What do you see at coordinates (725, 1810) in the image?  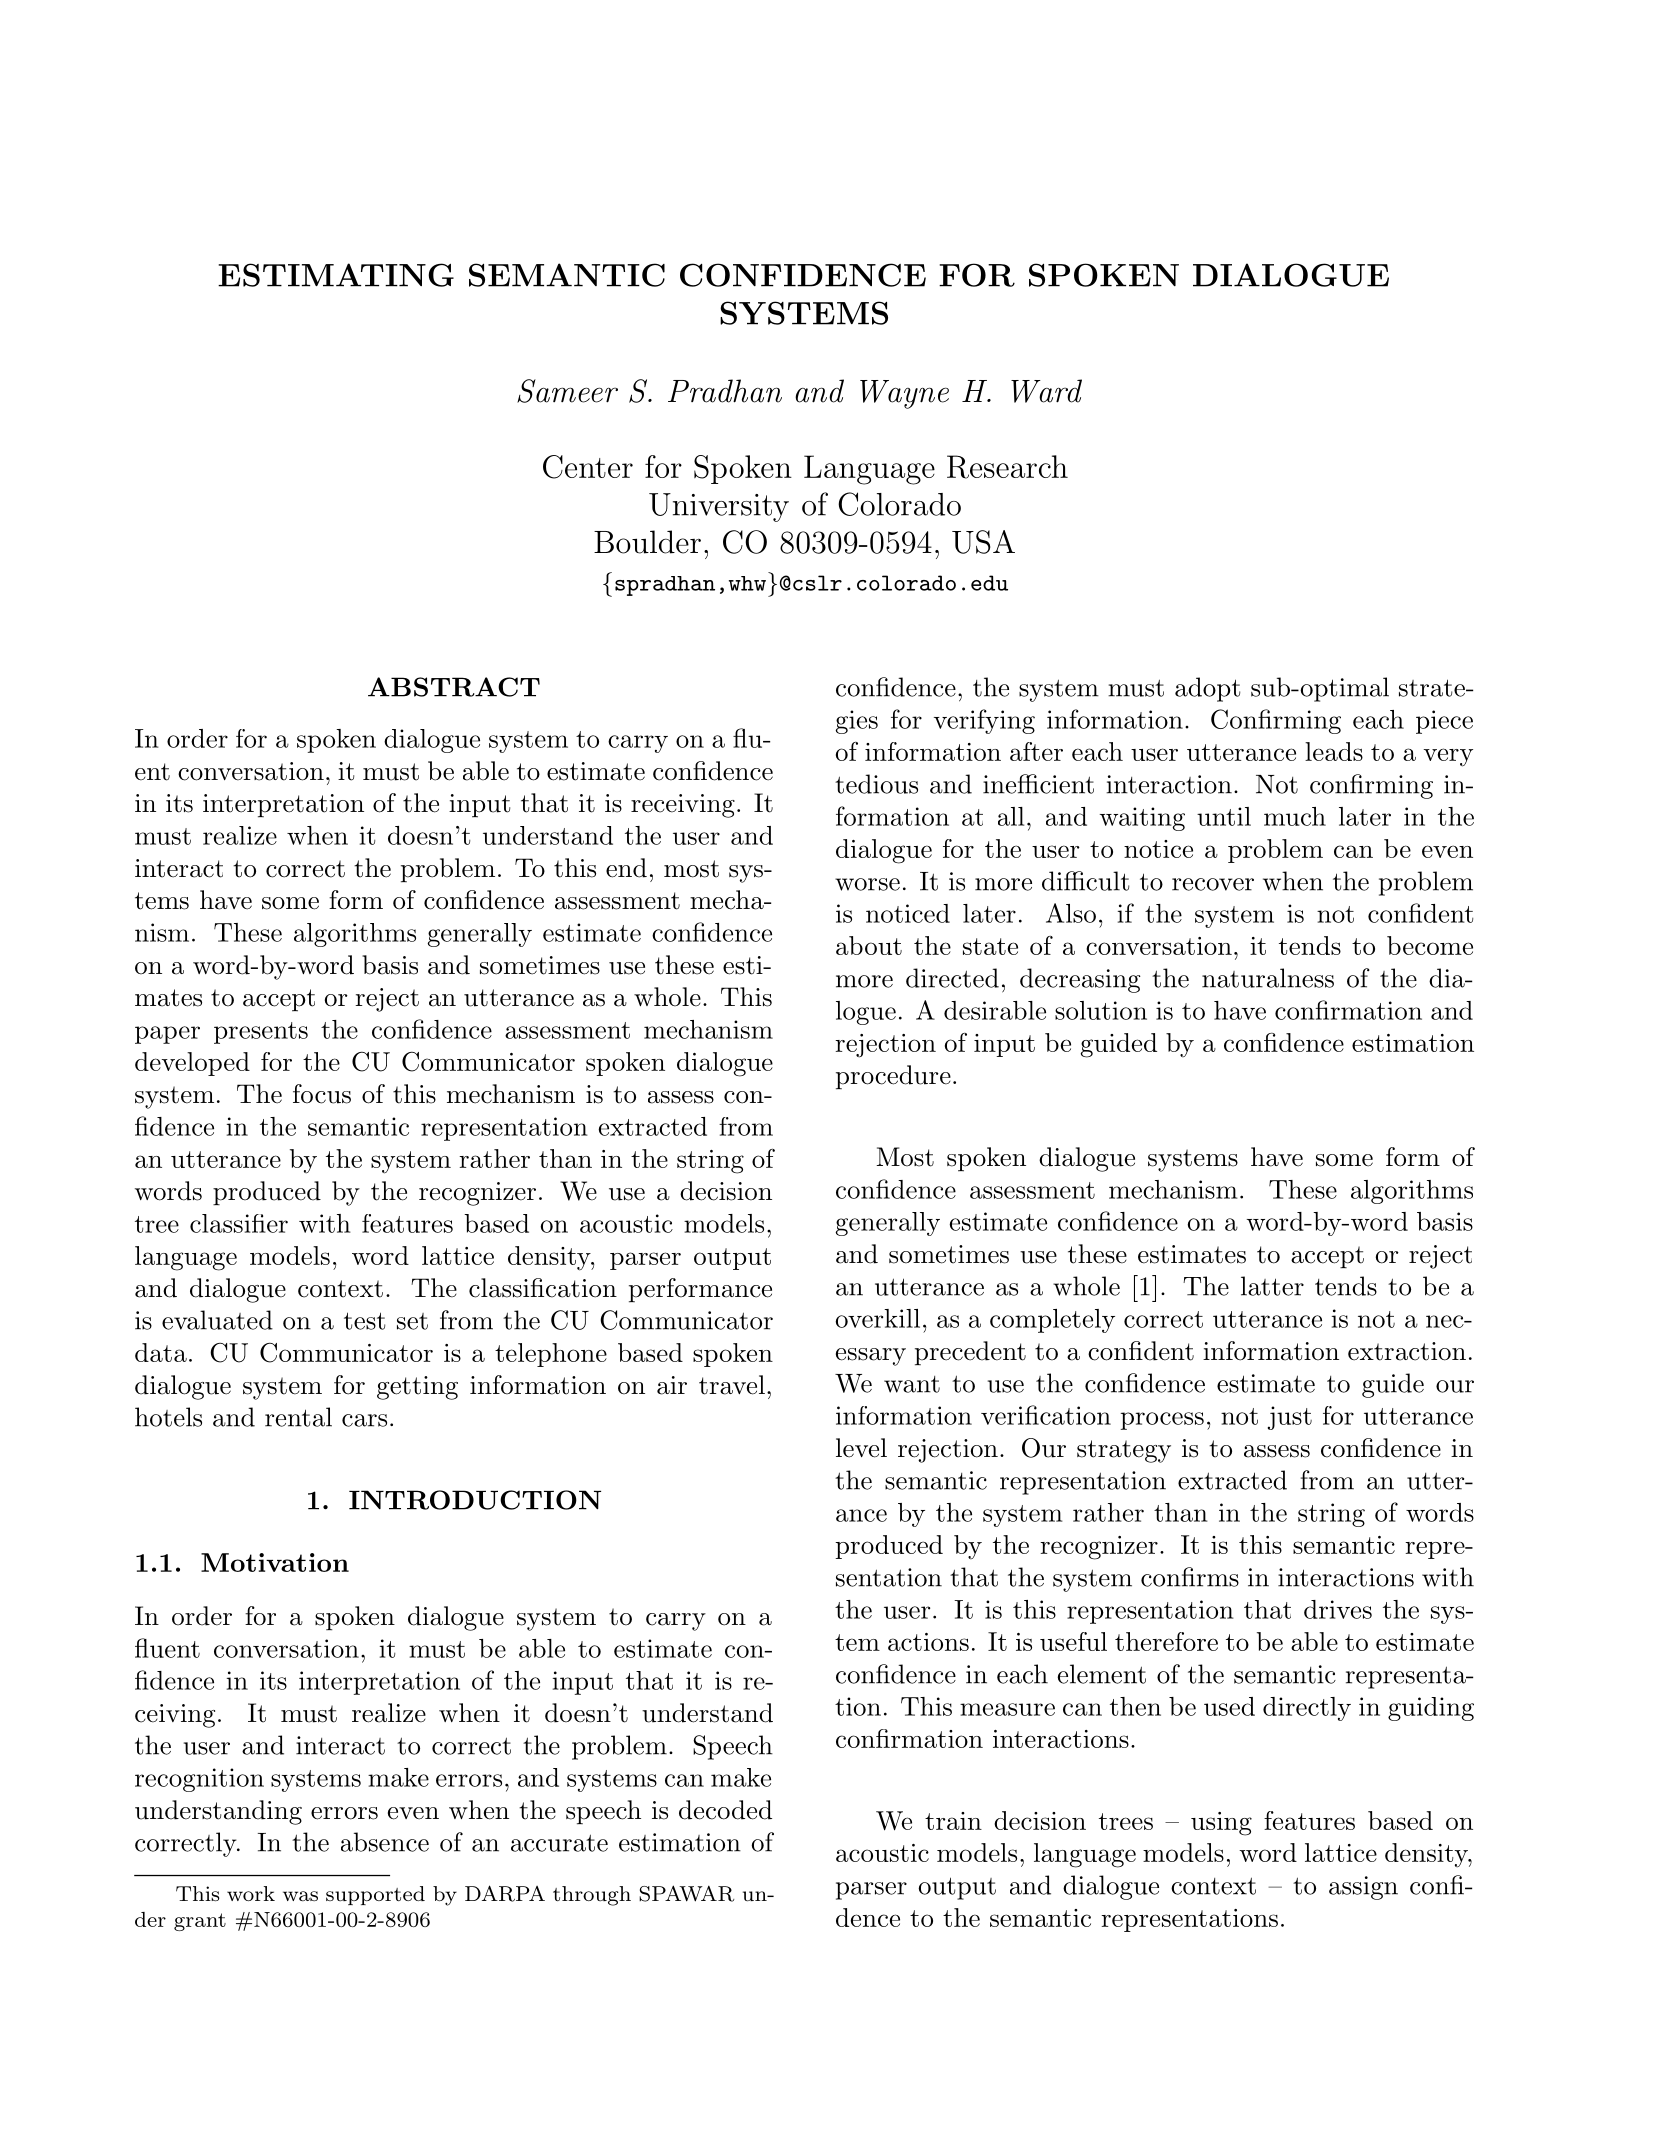 I see `decoded` at bounding box center [725, 1810].
